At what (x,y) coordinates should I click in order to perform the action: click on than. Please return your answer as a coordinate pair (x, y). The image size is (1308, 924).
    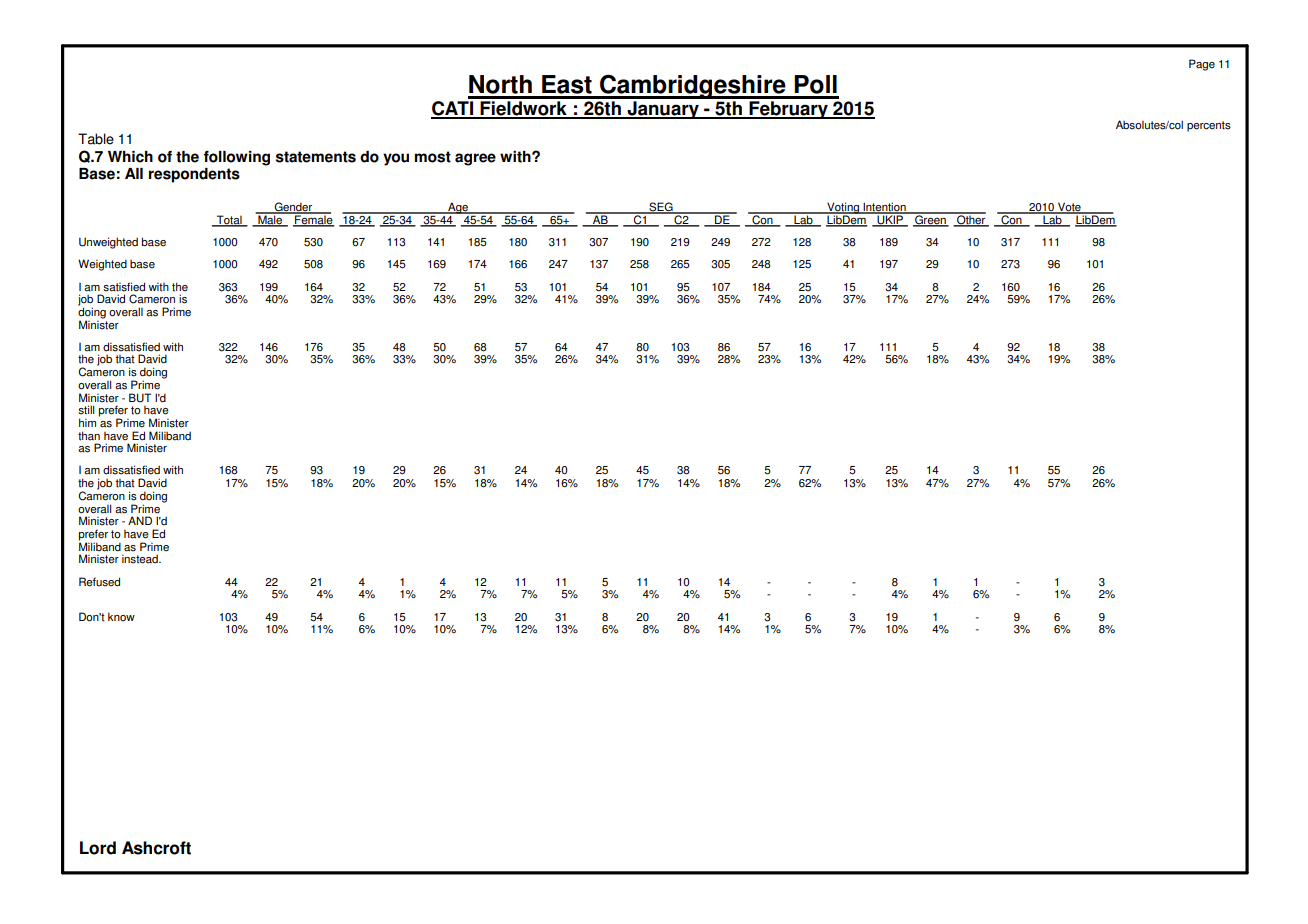
    Looking at the image, I should click on (89, 436).
